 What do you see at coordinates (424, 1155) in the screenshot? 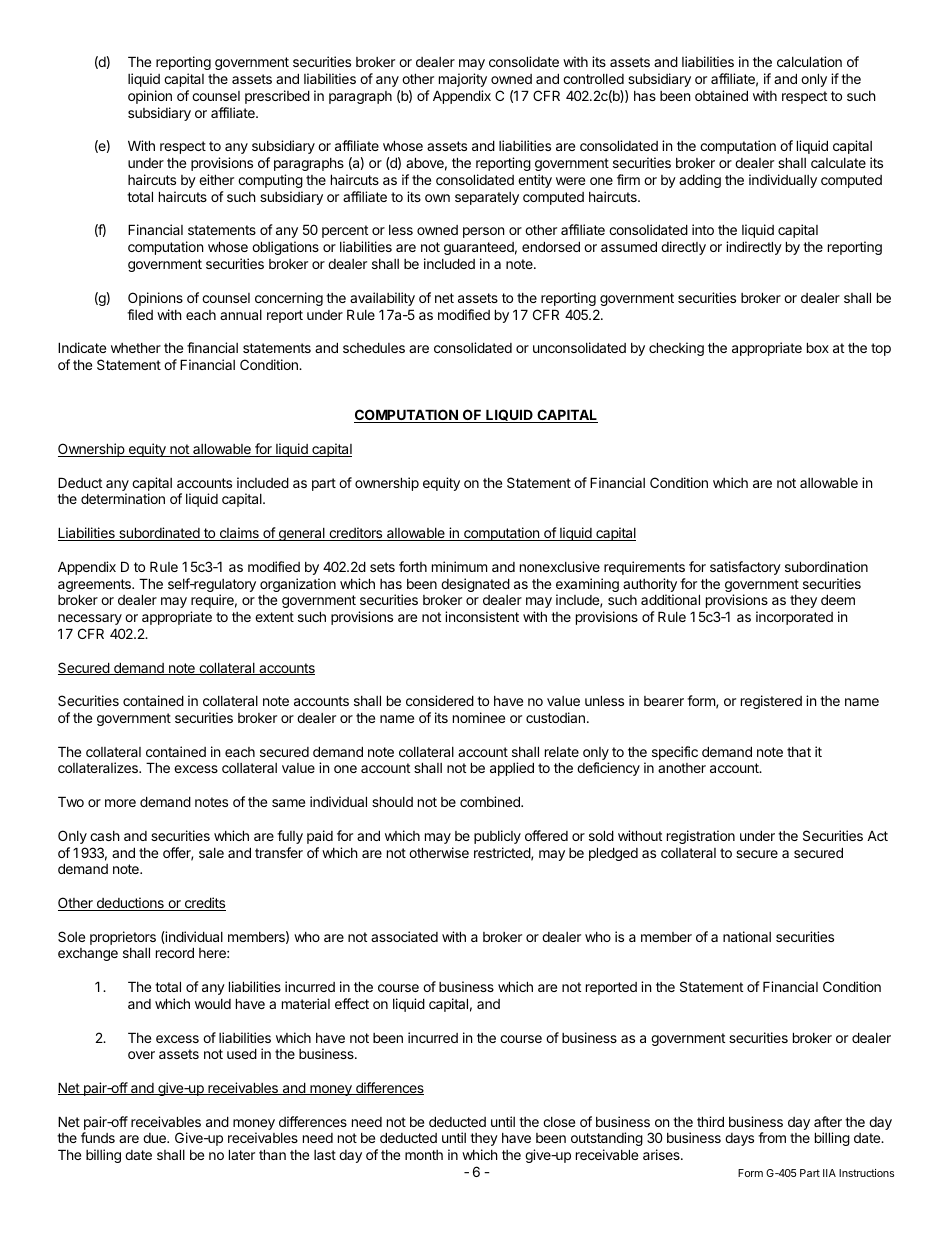
I see `month` at bounding box center [424, 1155].
